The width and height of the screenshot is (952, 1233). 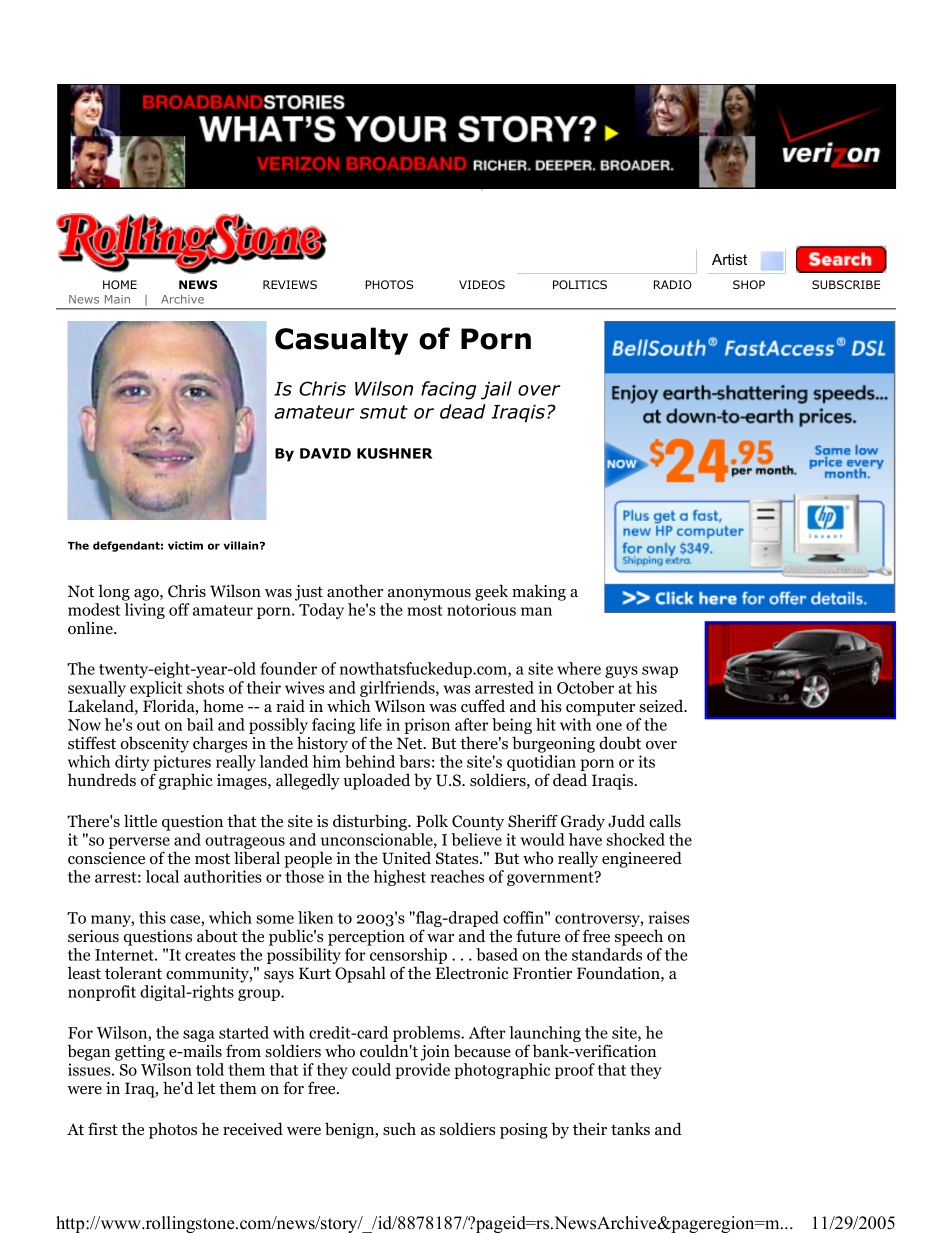 I want to click on victim, so click(x=185, y=545).
